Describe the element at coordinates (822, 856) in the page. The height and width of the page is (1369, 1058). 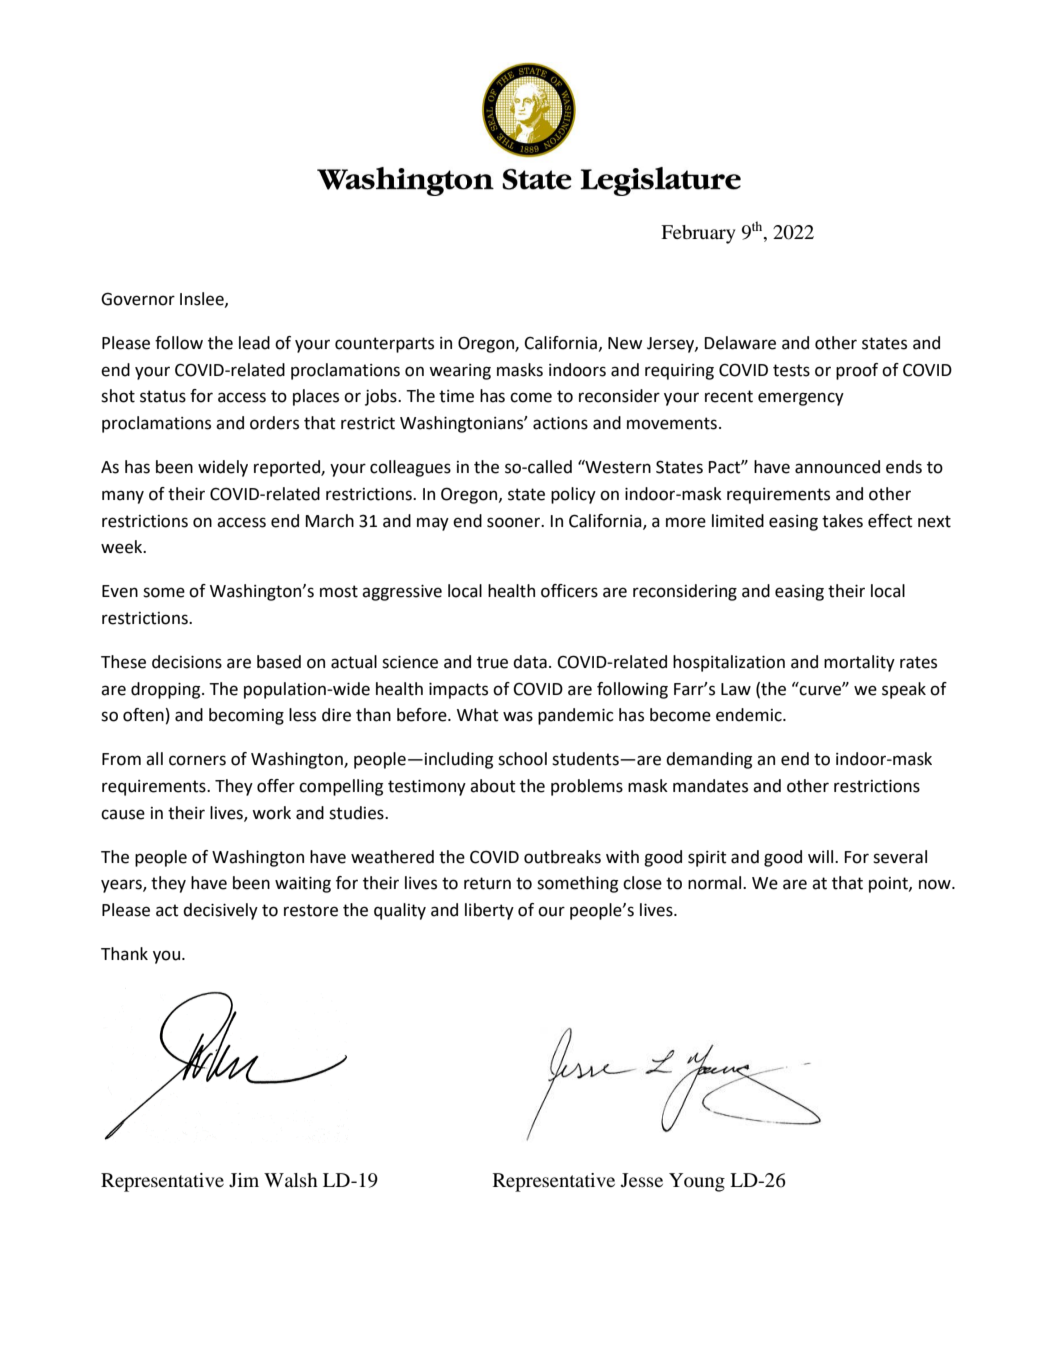
I see `will` at that location.
